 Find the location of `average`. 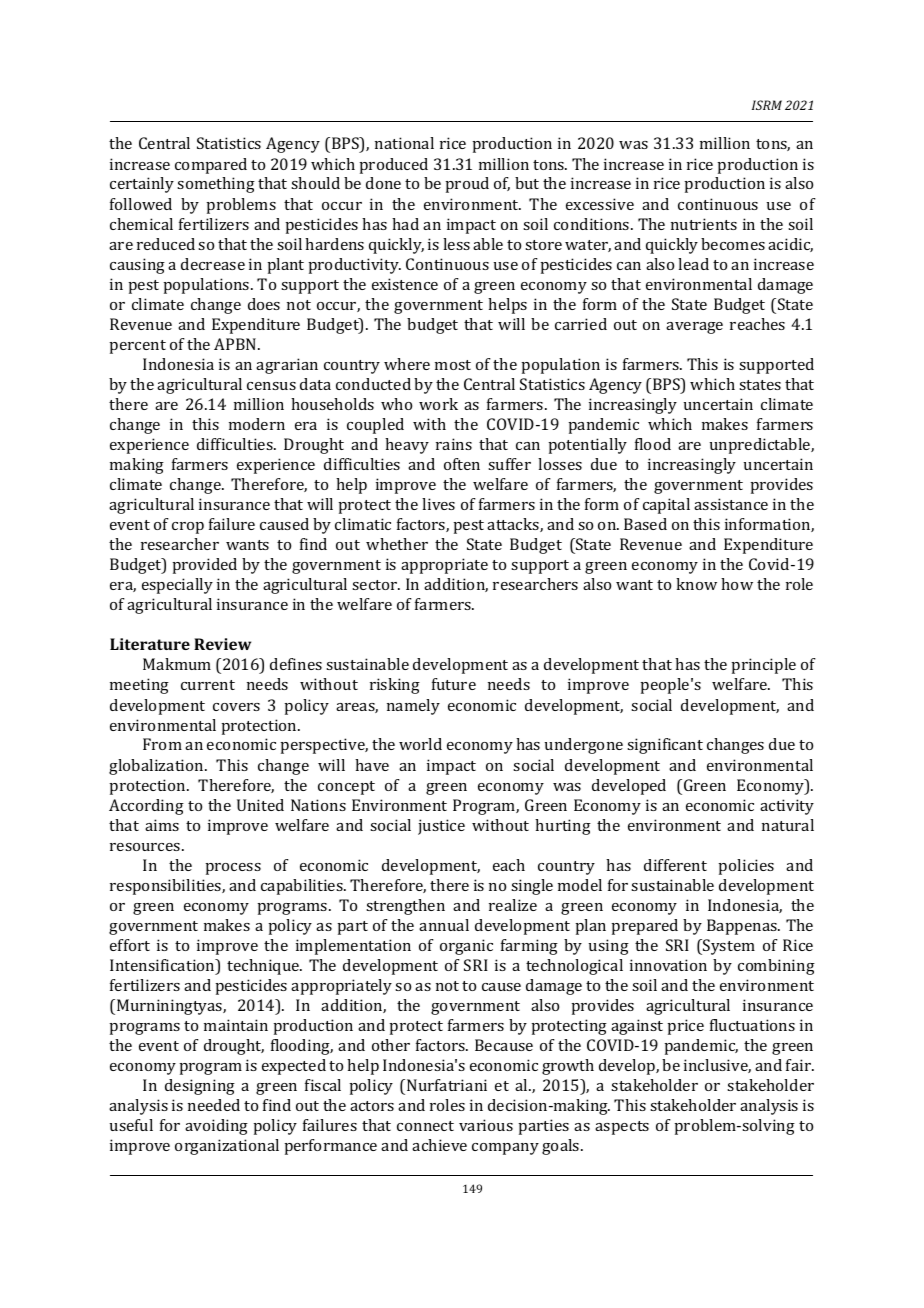

average is located at coordinates (694, 328).
